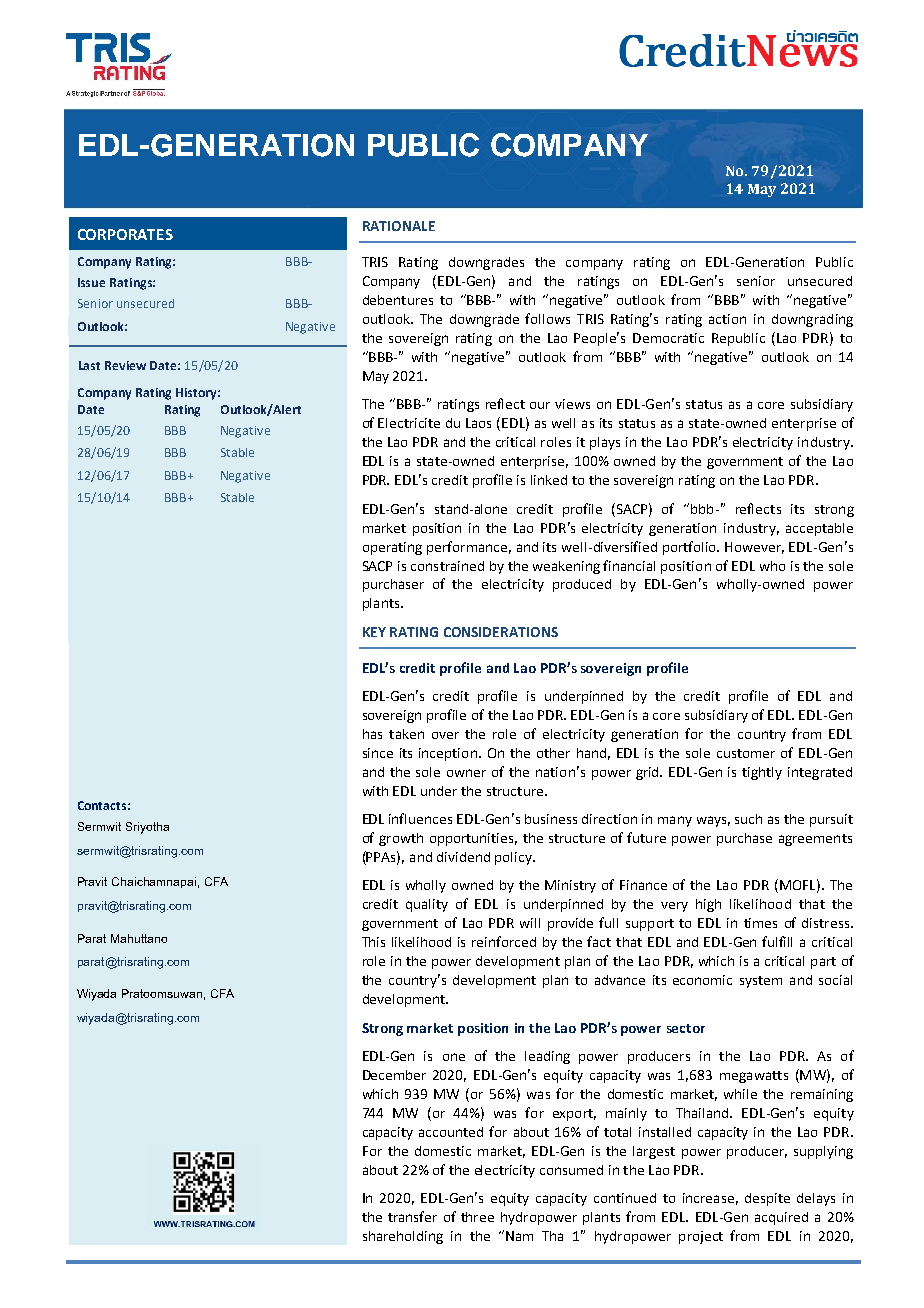  What do you see at coordinates (477, 1217) in the document?
I see `three` at bounding box center [477, 1217].
